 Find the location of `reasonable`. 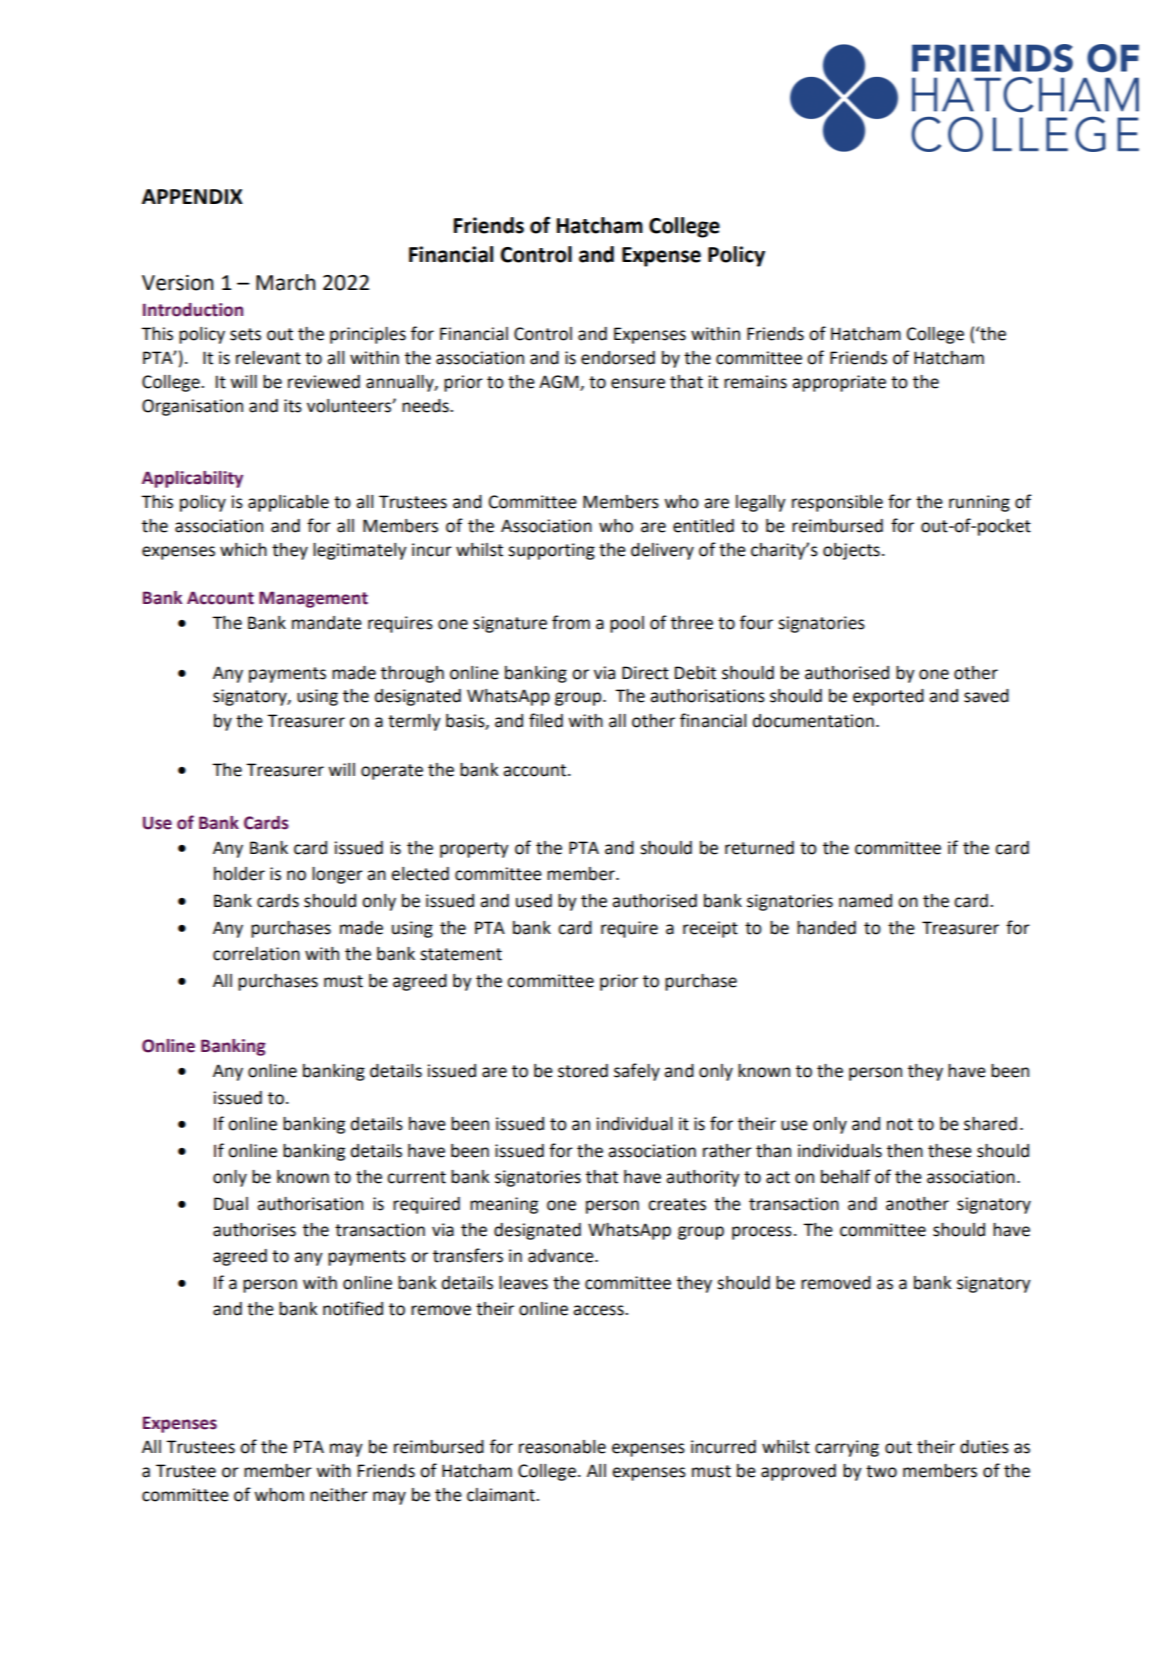

reasonable is located at coordinates (562, 1447).
